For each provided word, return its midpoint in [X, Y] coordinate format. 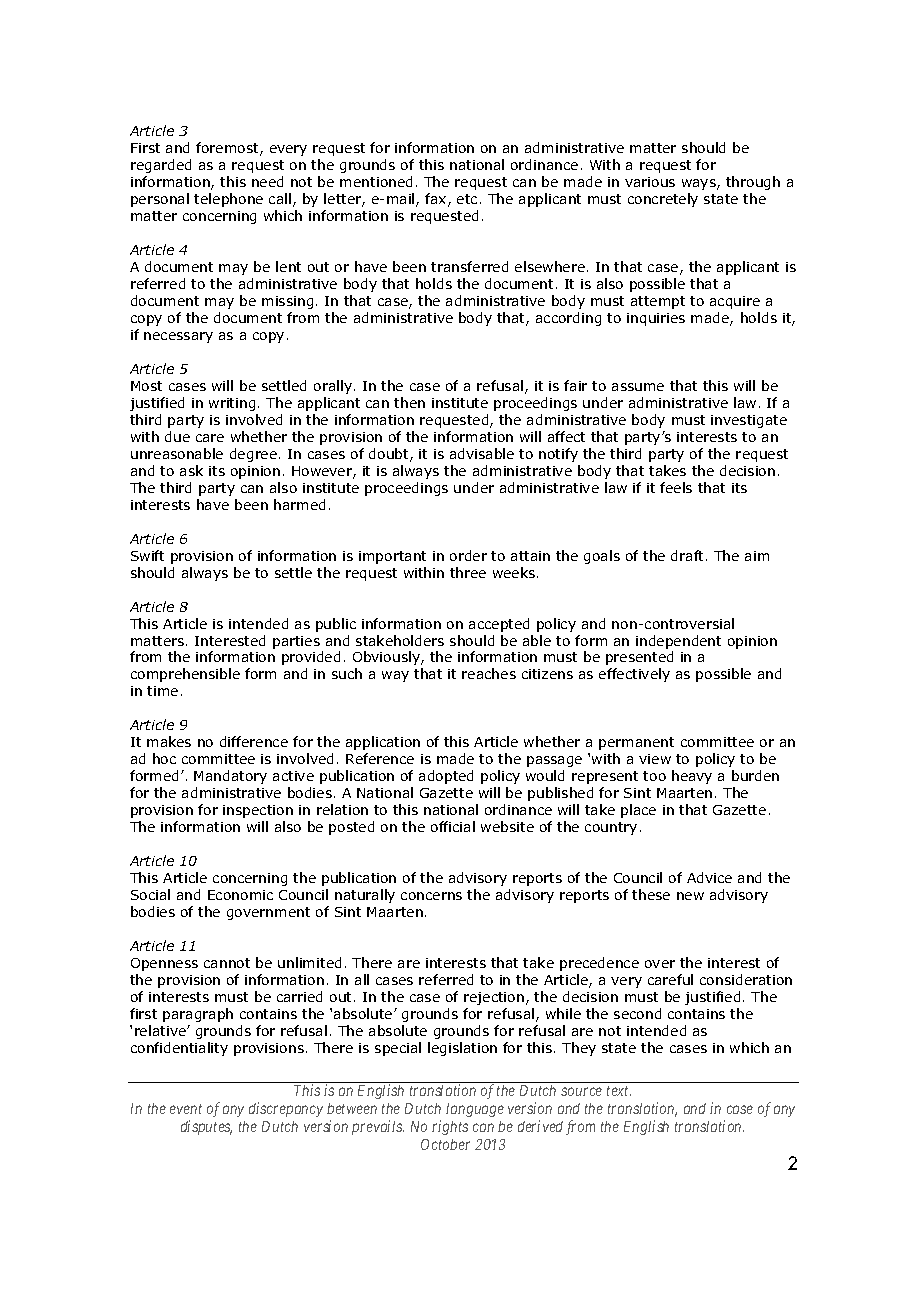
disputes [206, 1127]
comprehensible [185, 675]
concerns [431, 896]
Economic [240, 895]
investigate [749, 421]
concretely [663, 200]
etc [467, 199]
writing [232, 404]
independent [678, 642]
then [409, 402]
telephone [228, 200]
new [690, 896]
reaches [489, 673]
